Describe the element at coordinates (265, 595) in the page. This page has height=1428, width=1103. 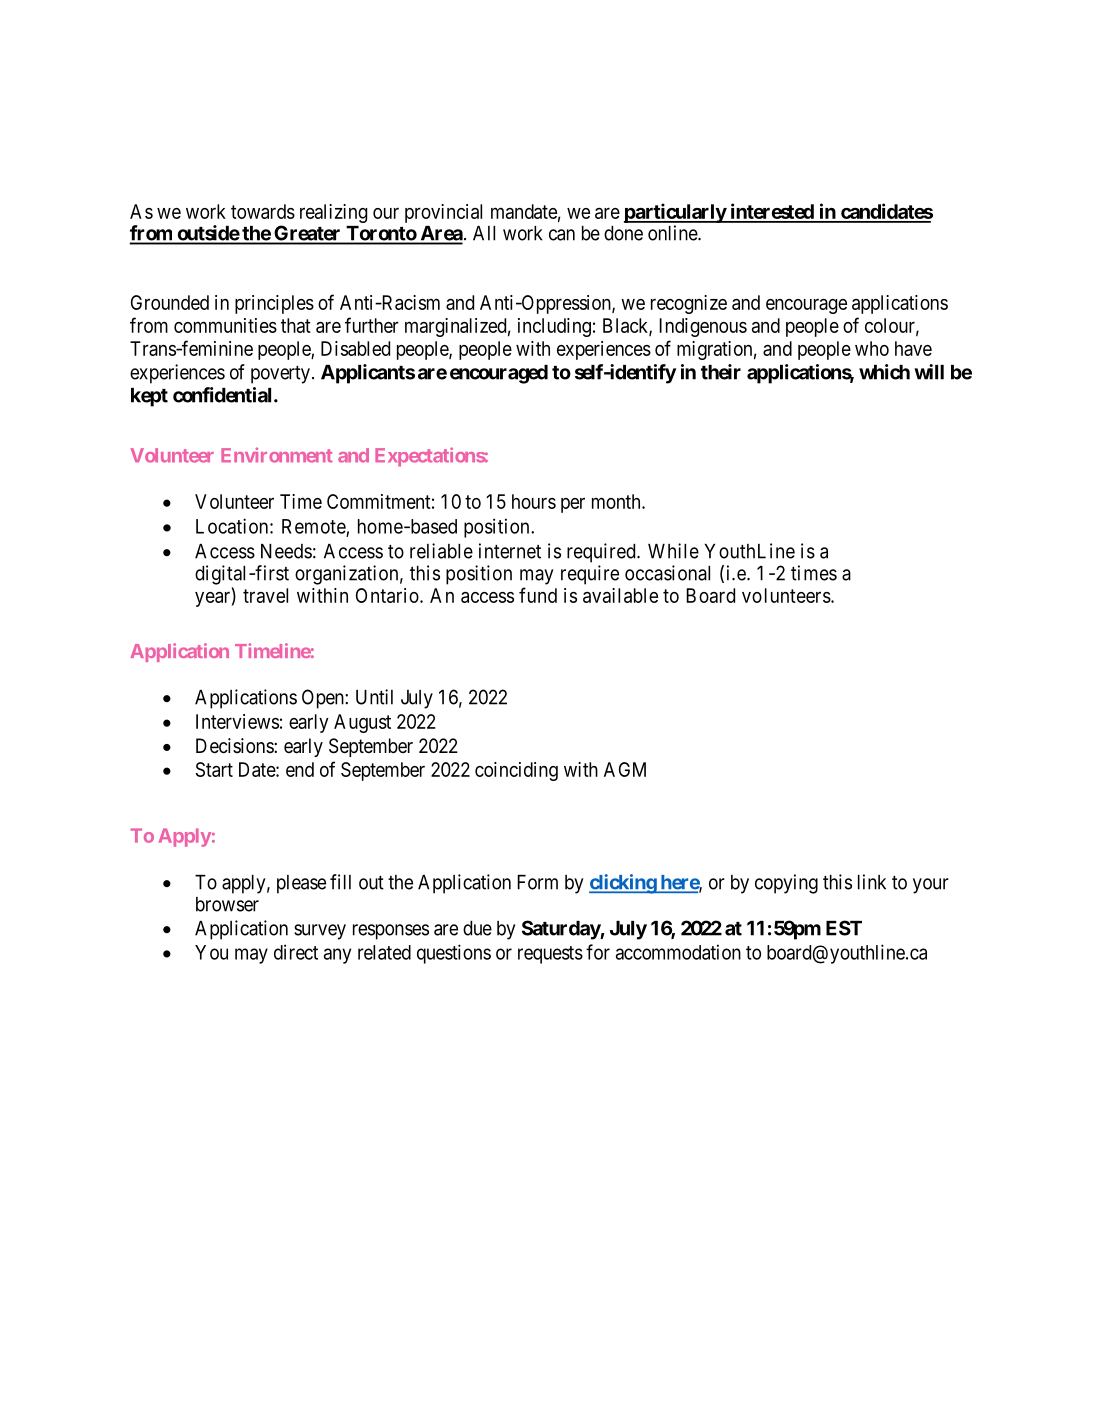
I see `travel` at that location.
